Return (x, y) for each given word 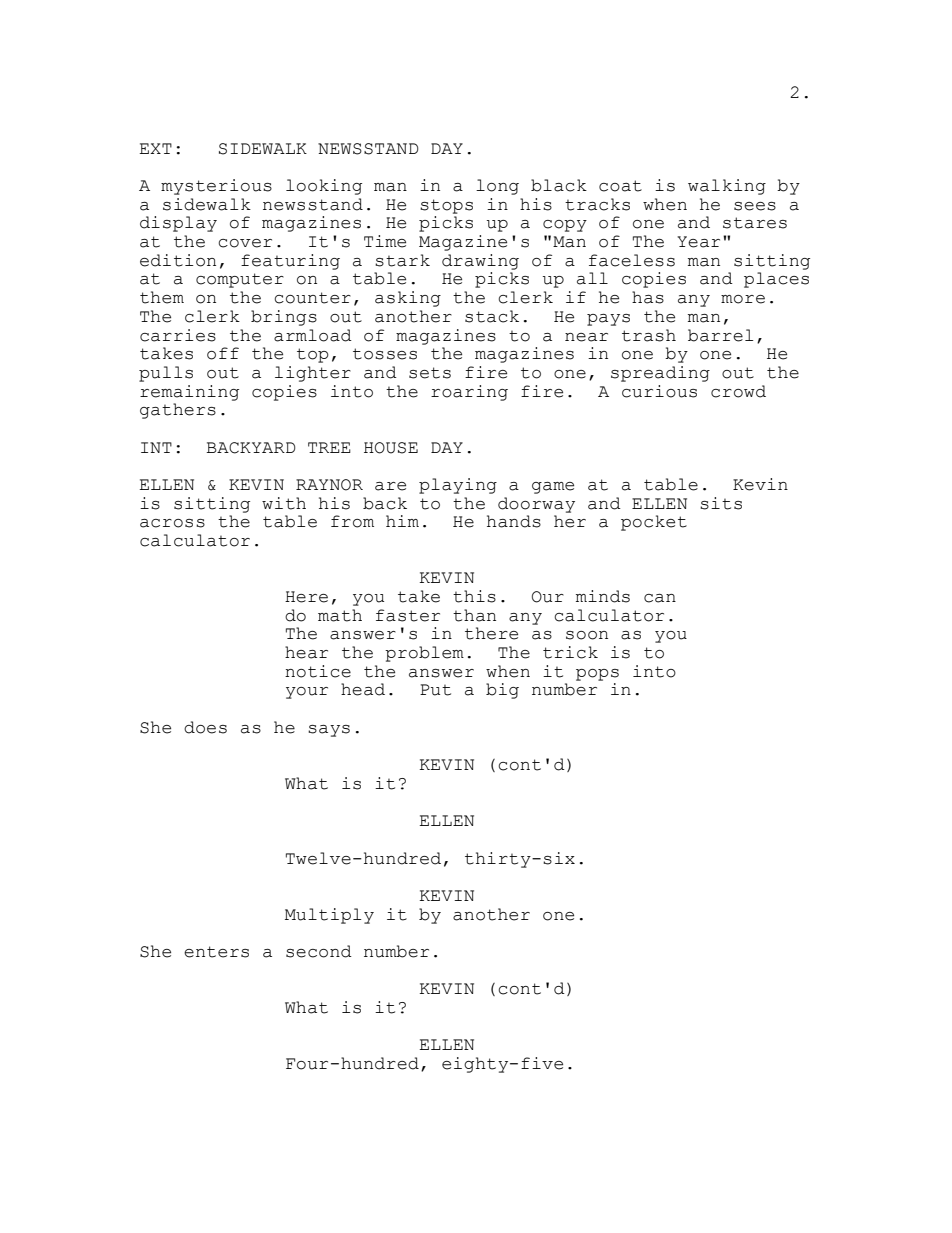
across (172, 523)
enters (216, 952)
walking (727, 187)
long (497, 187)
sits (721, 503)
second (319, 951)
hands (514, 521)
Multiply (329, 916)
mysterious (216, 187)
